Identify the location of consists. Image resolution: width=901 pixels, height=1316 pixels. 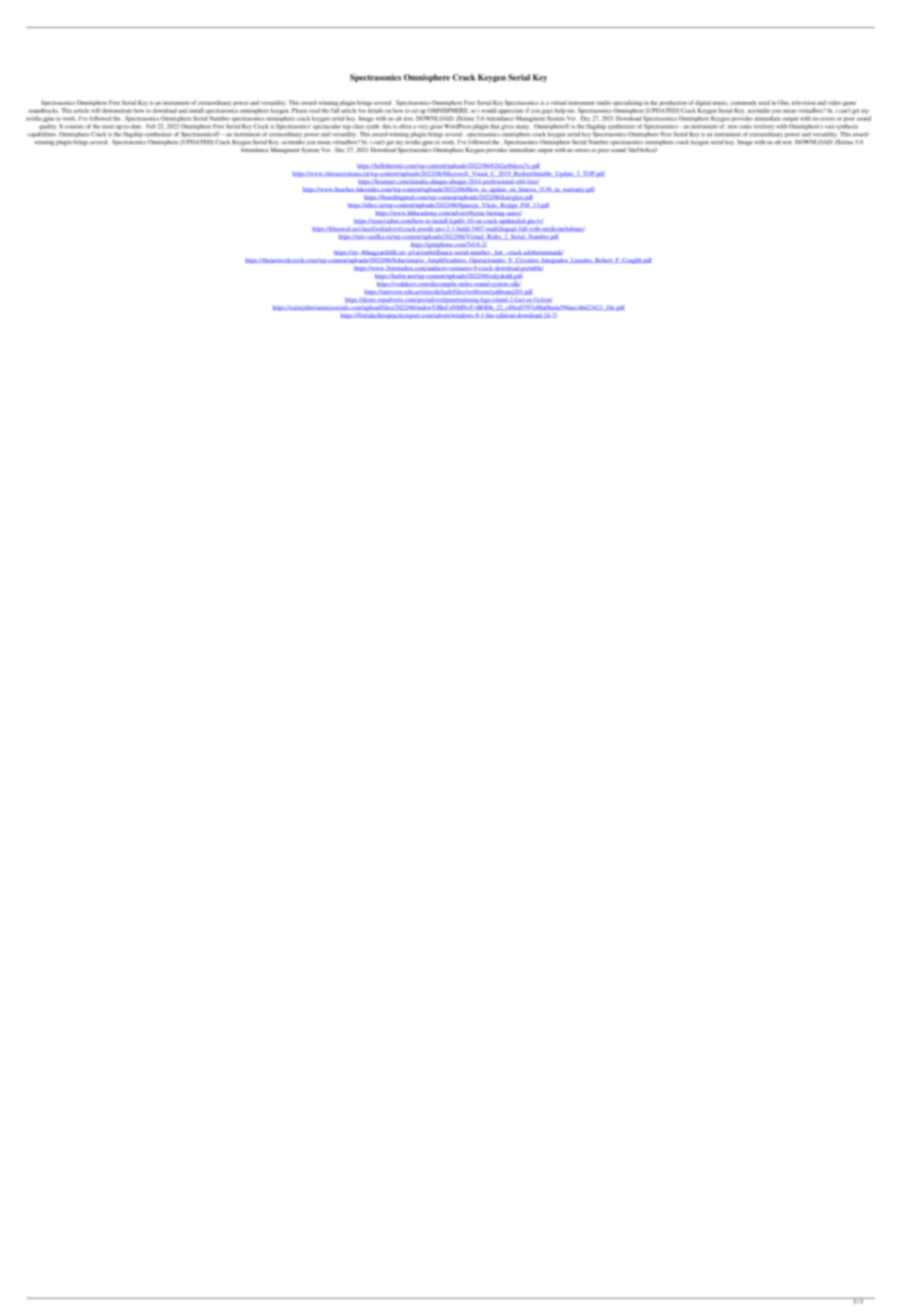
(74, 126).
